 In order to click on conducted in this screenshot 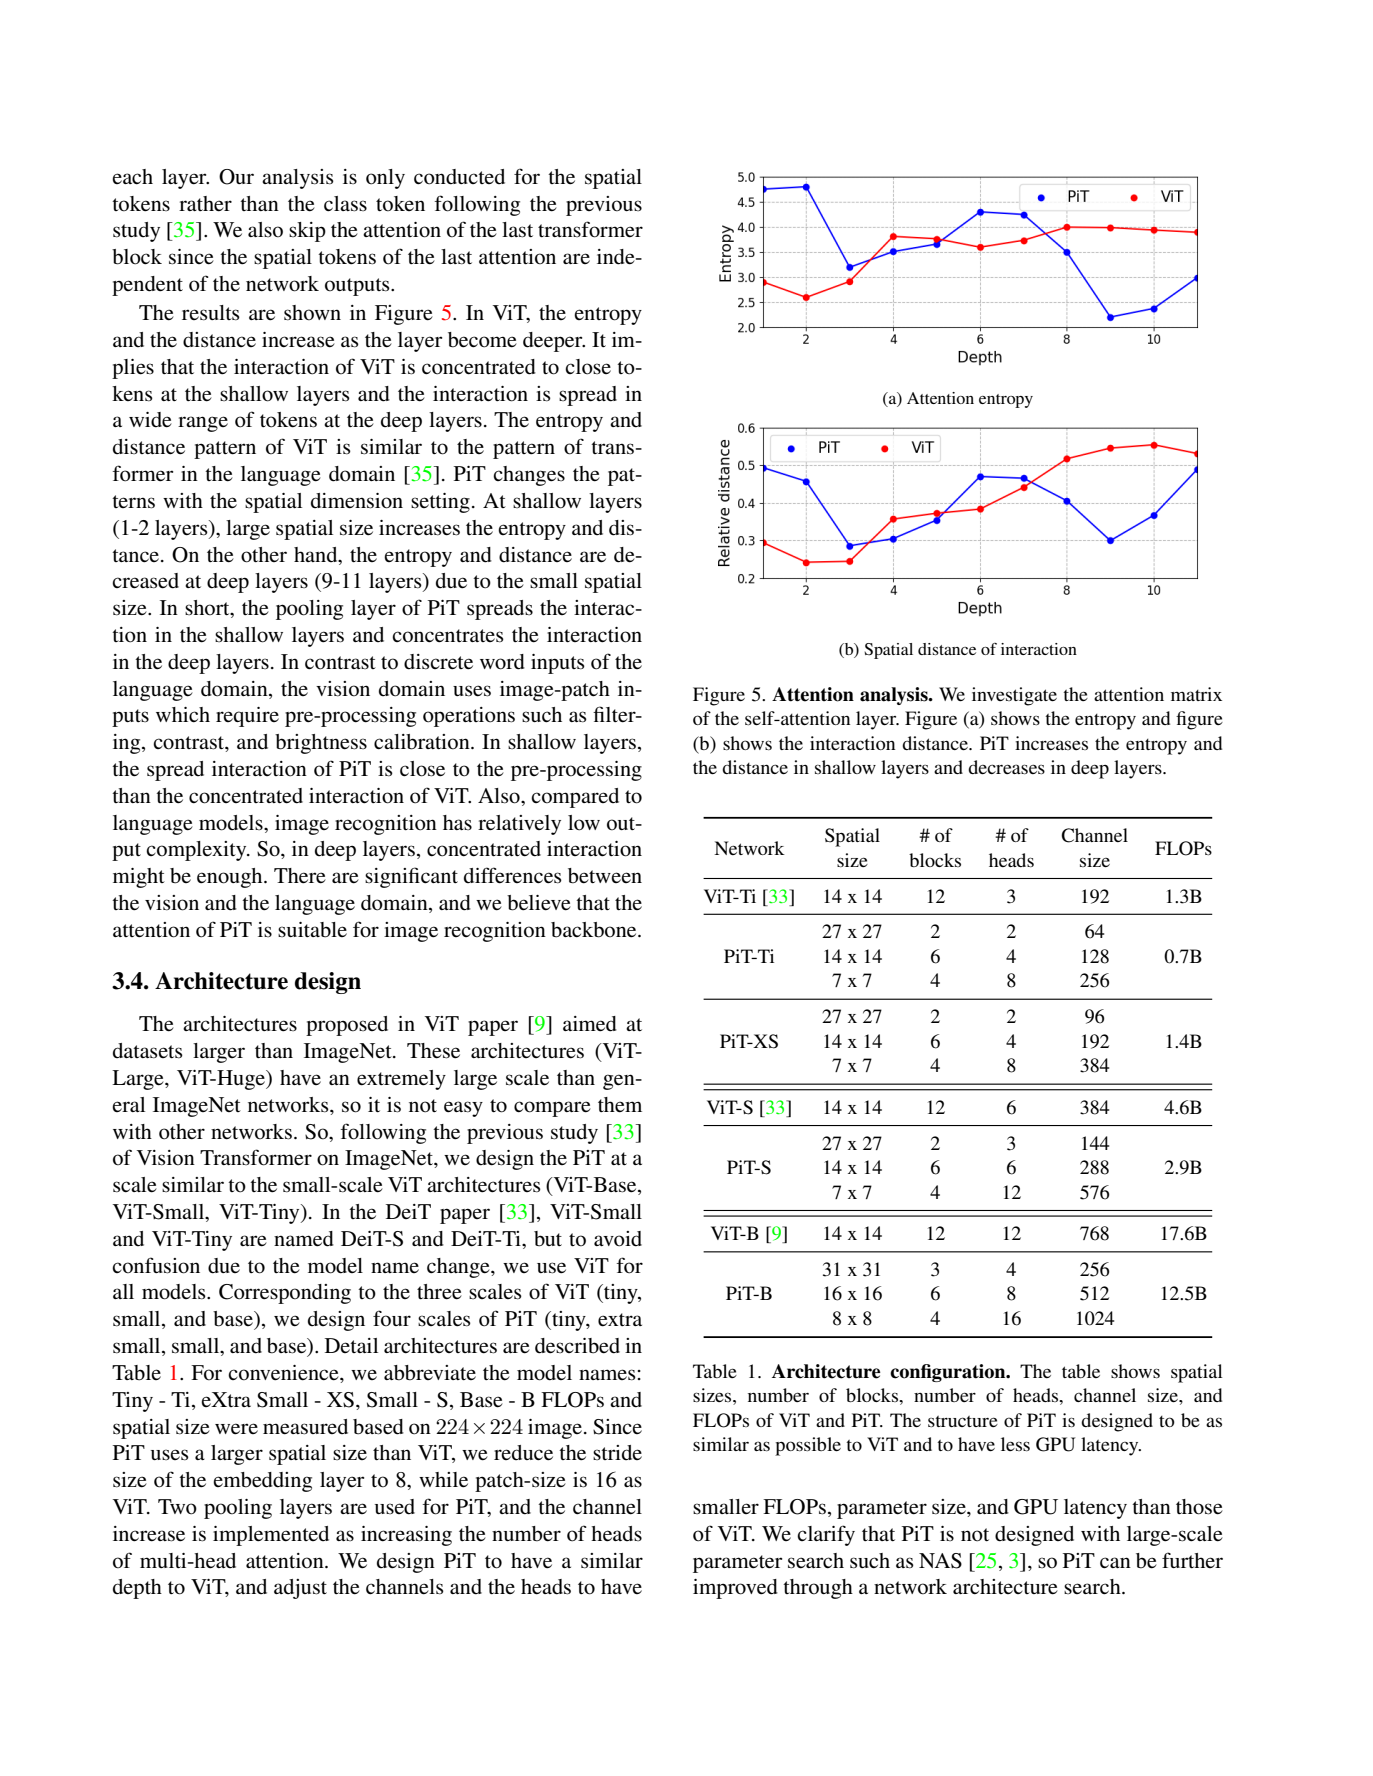, I will do `click(459, 177)`.
